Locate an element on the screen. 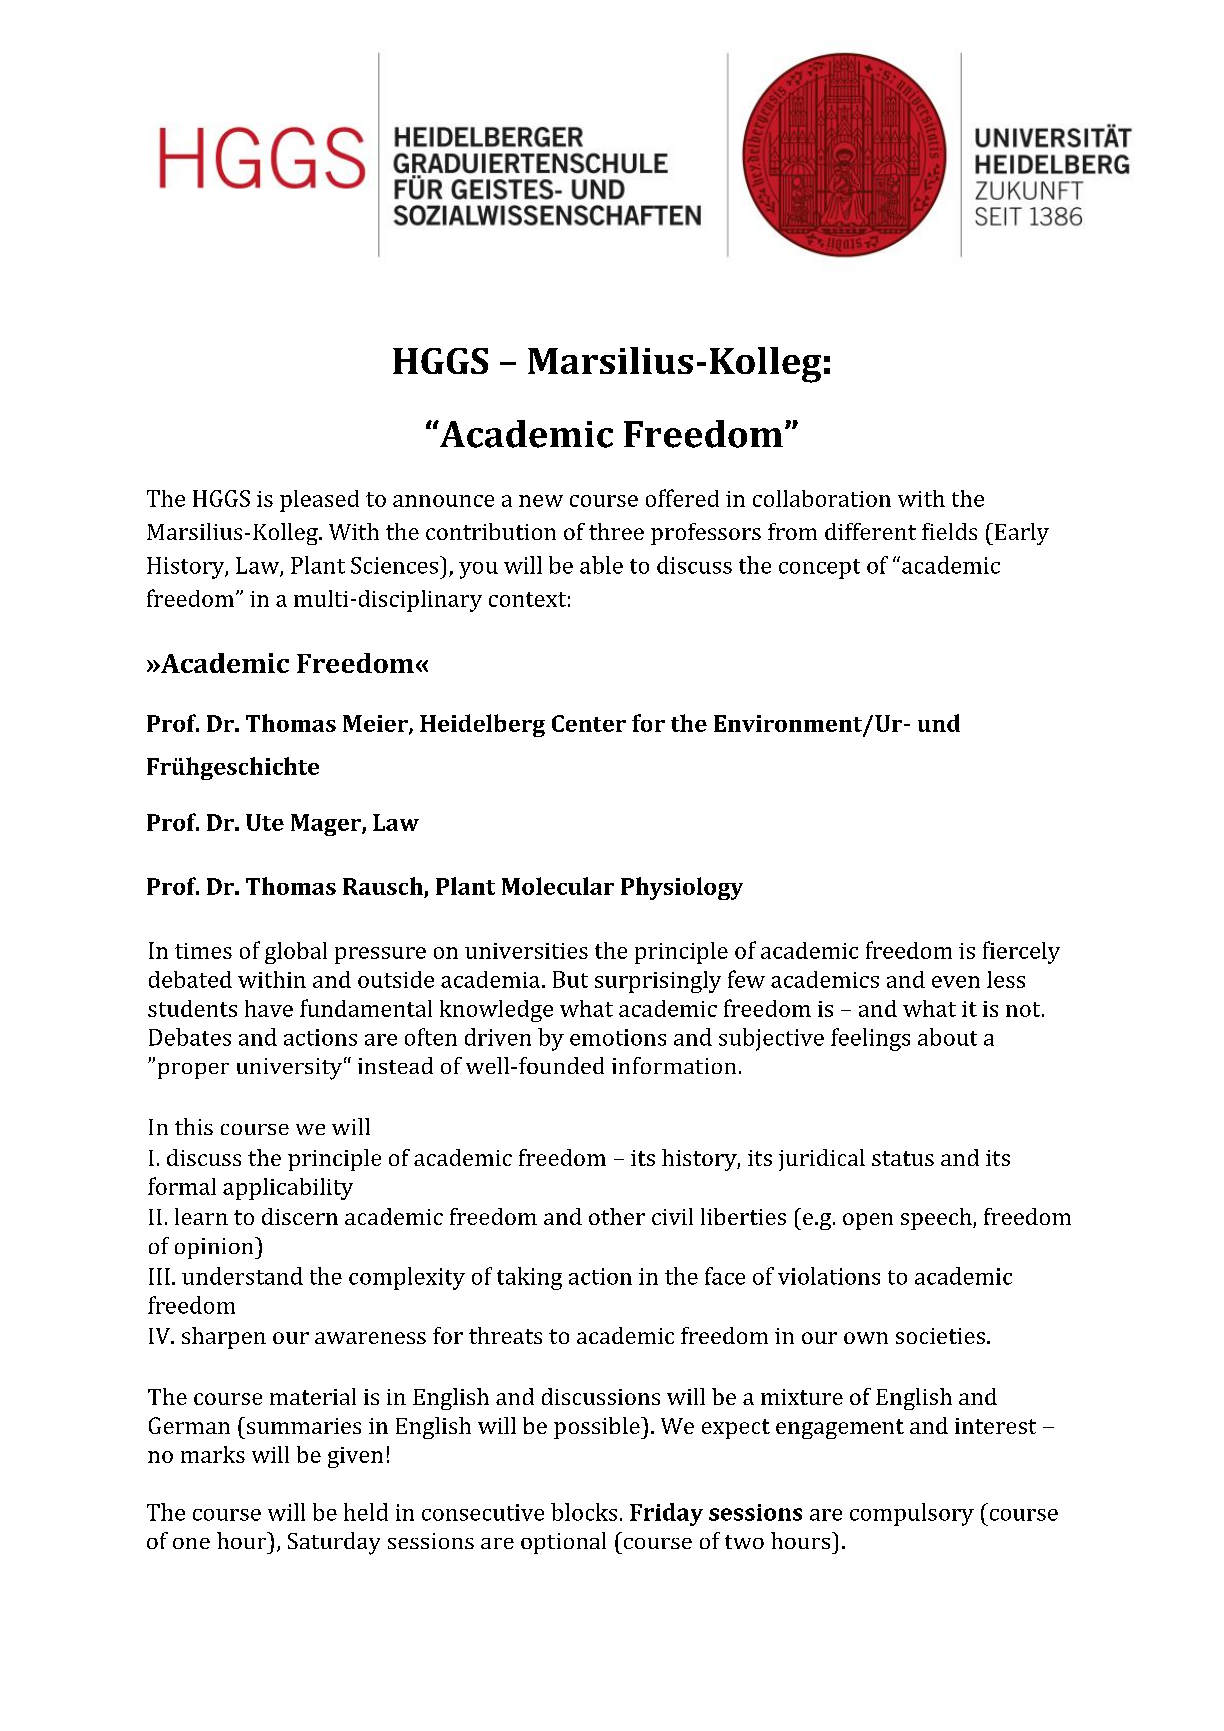  status is located at coordinates (903, 1158).
